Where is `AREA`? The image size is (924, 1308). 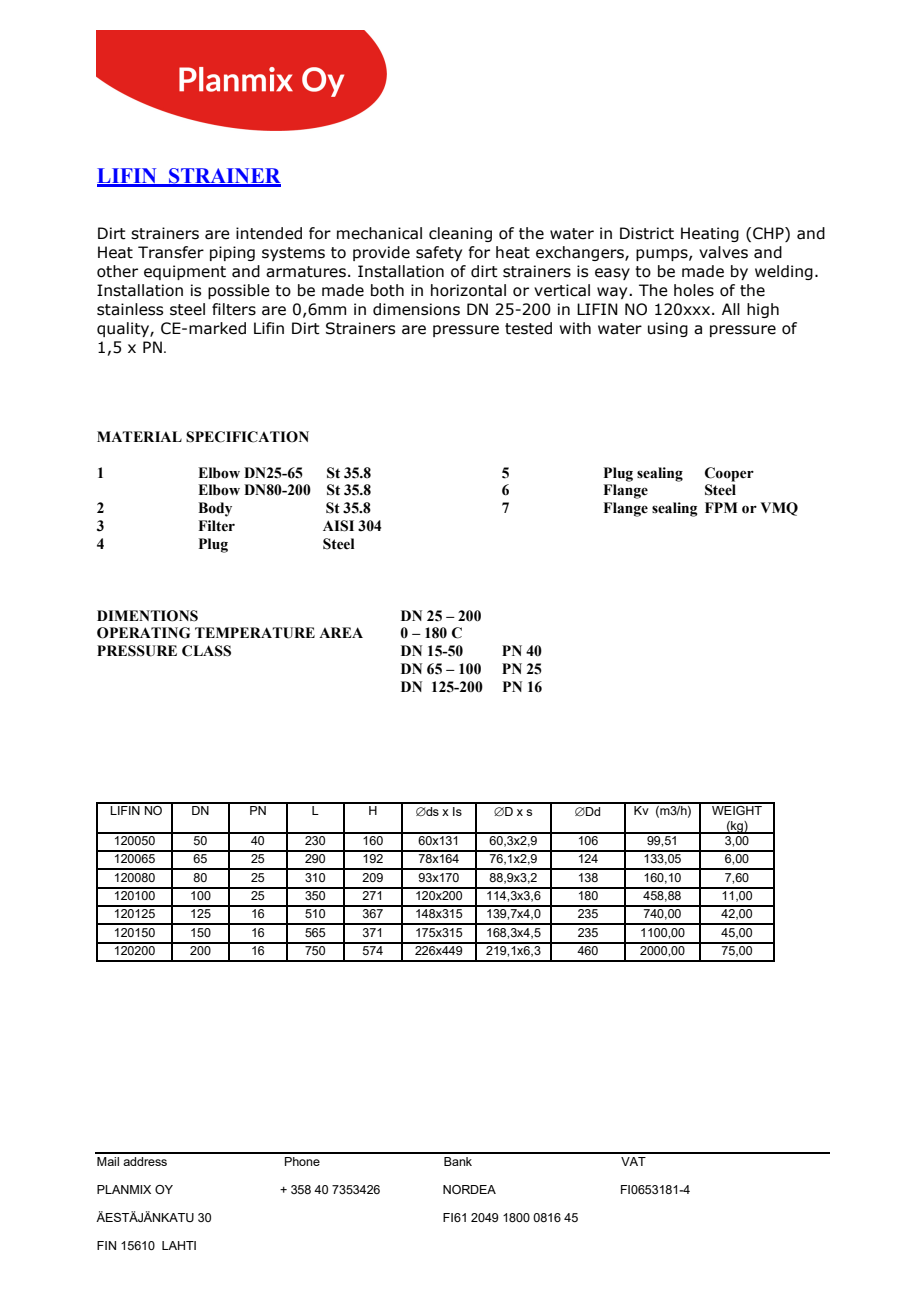 AREA is located at coordinates (341, 632).
